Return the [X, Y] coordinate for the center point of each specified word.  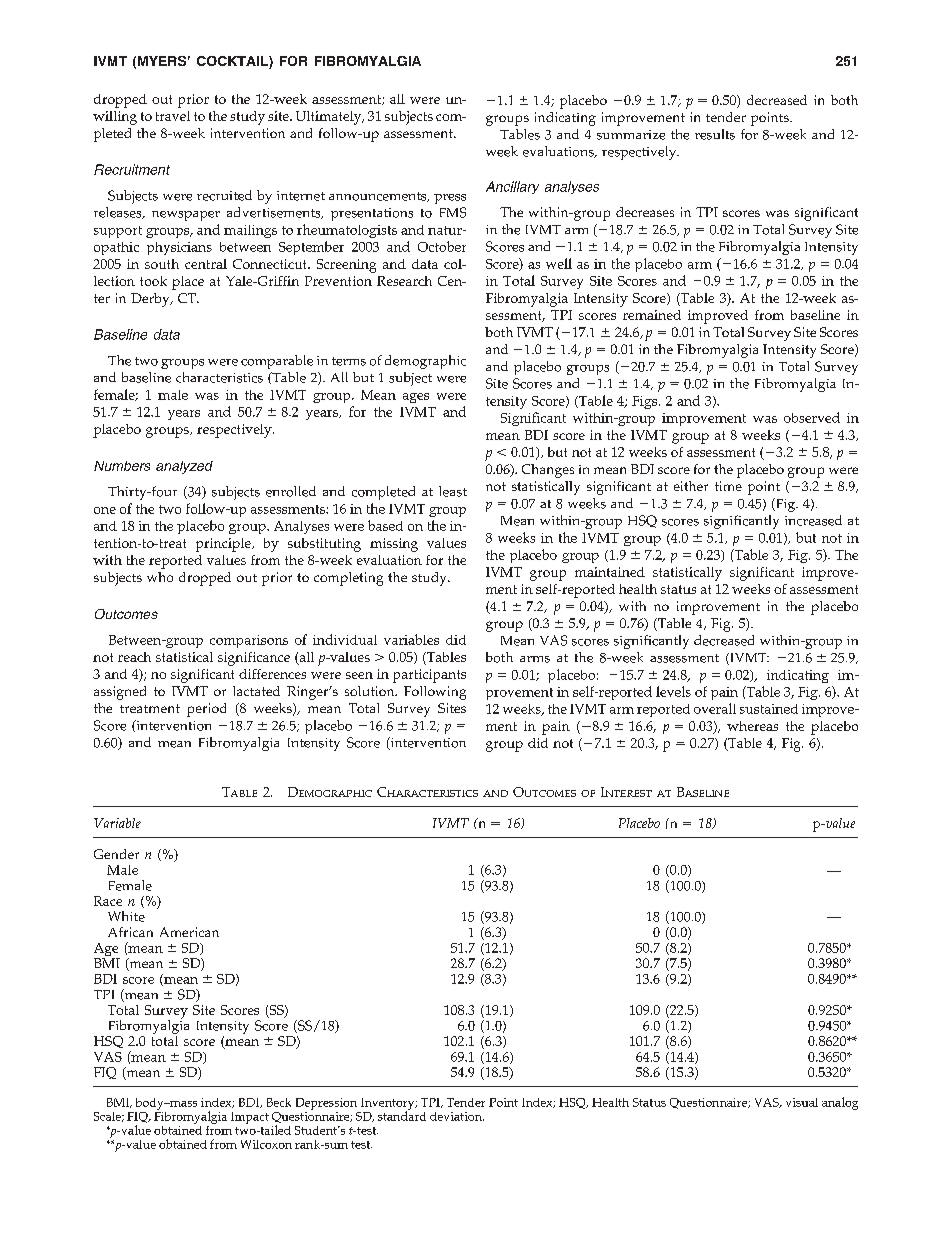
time [728, 486]
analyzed [184, 467]
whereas [752, 726]
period [206, 710]
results [715, 134]
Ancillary [512, 187]
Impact [250, 1118]
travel [173, 116]
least [453, 491]
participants [429, 676]
